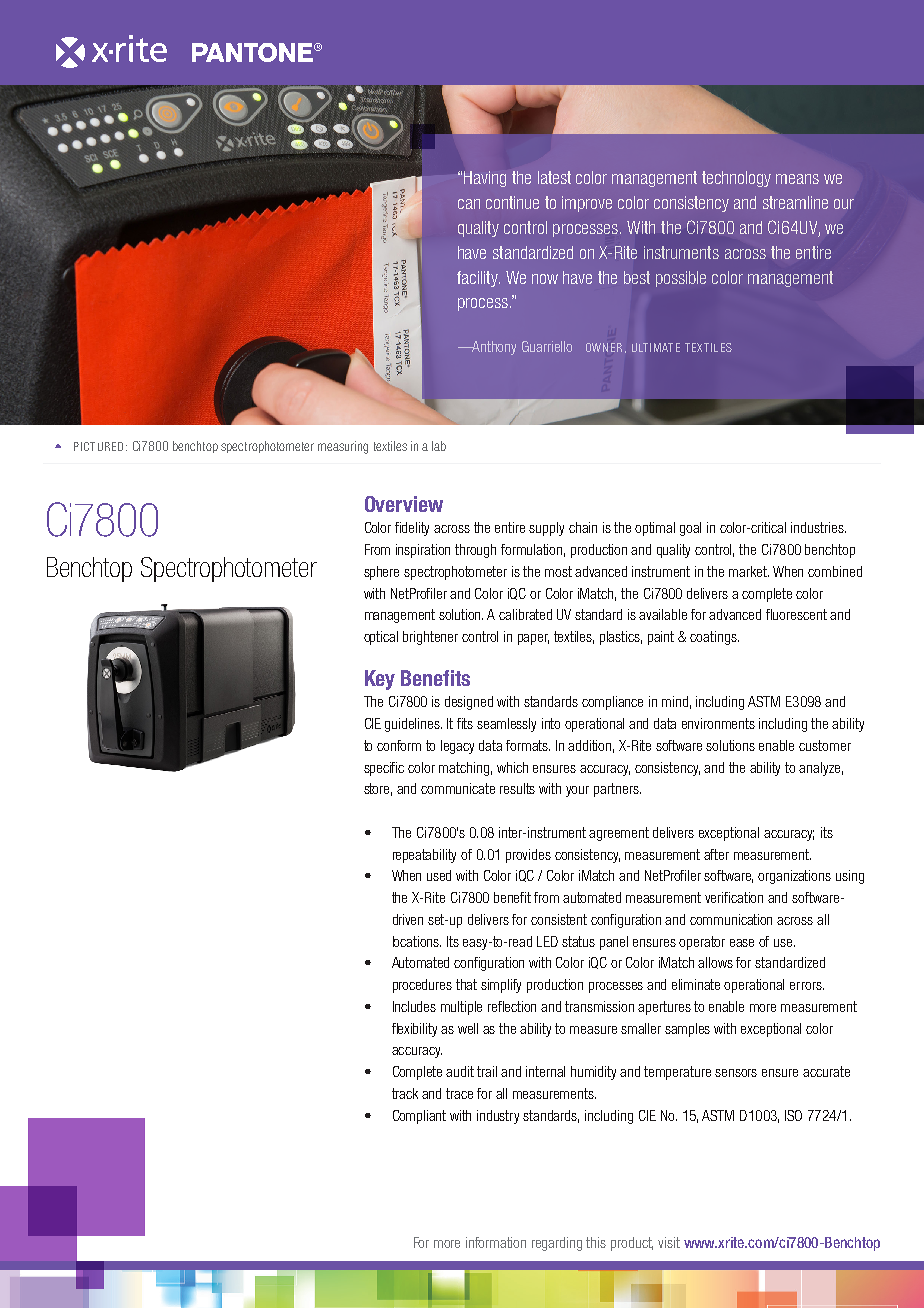  Describe the element at coordinates (469, 703) in the screenshot. I see `designed` at that location.
